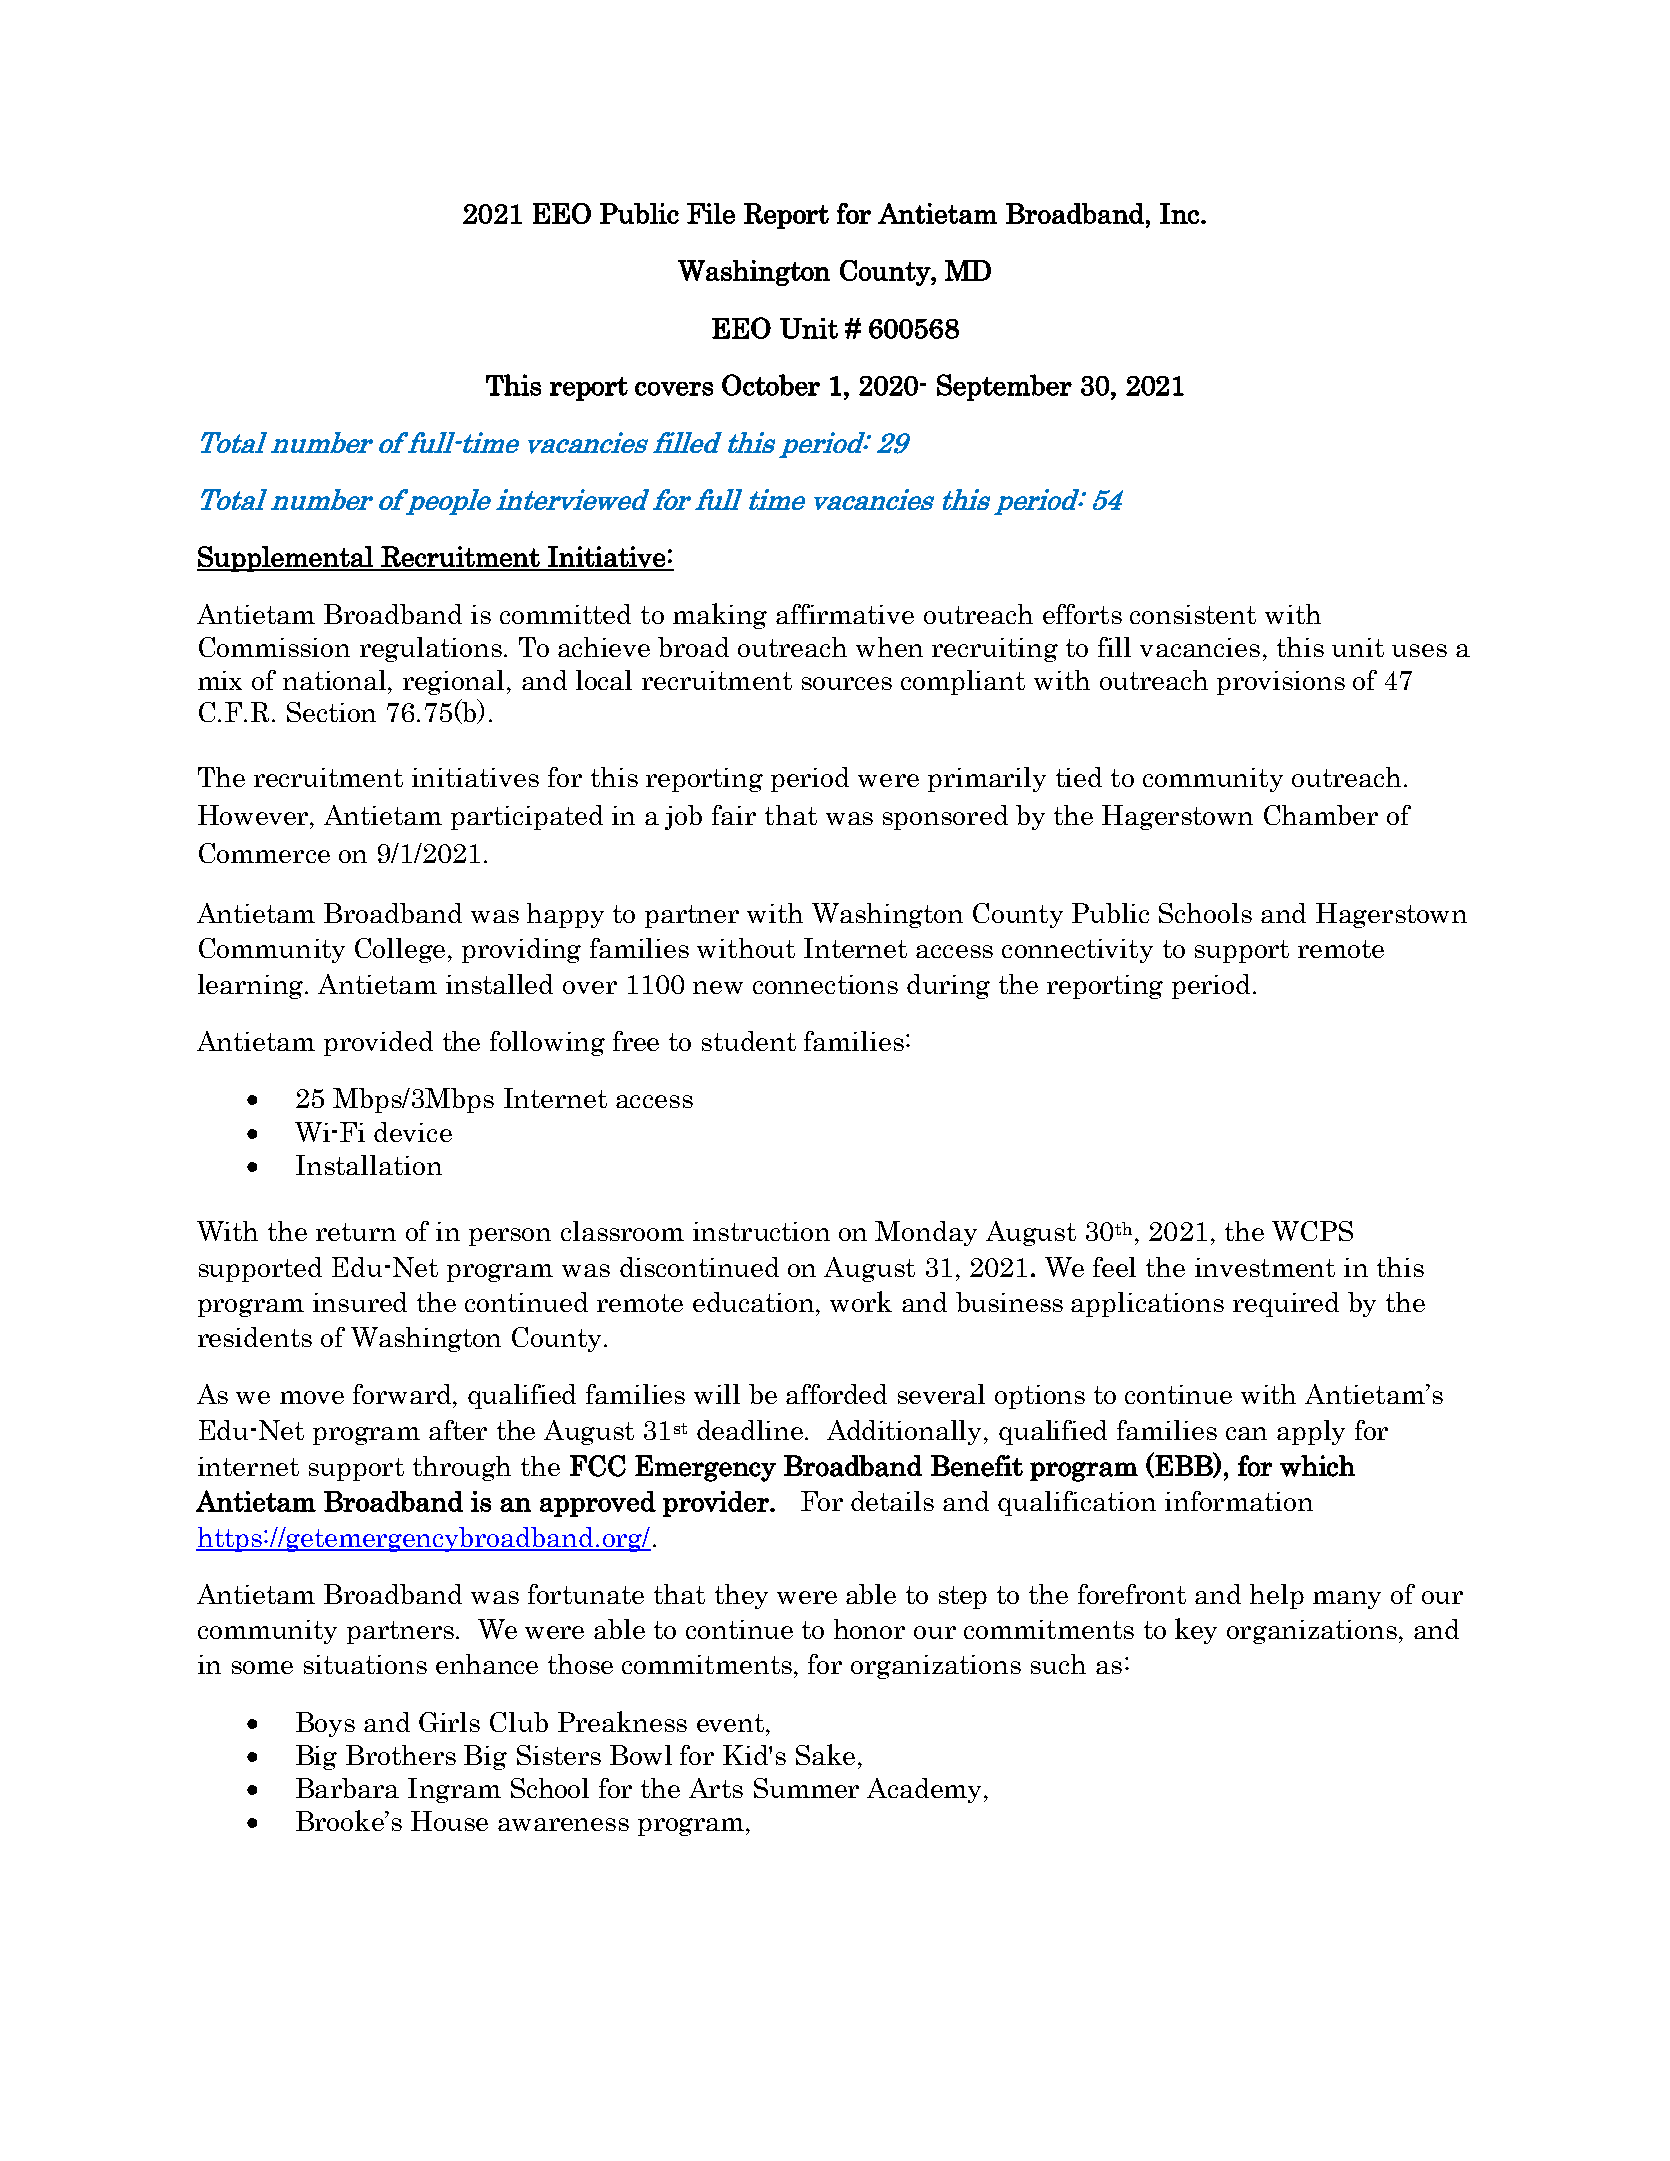 The width and height of the page is (1670, 2161). What do you see at coordinates (1179, 213) in the page?
I see `Inc` at bounding box center [1179, 213].
